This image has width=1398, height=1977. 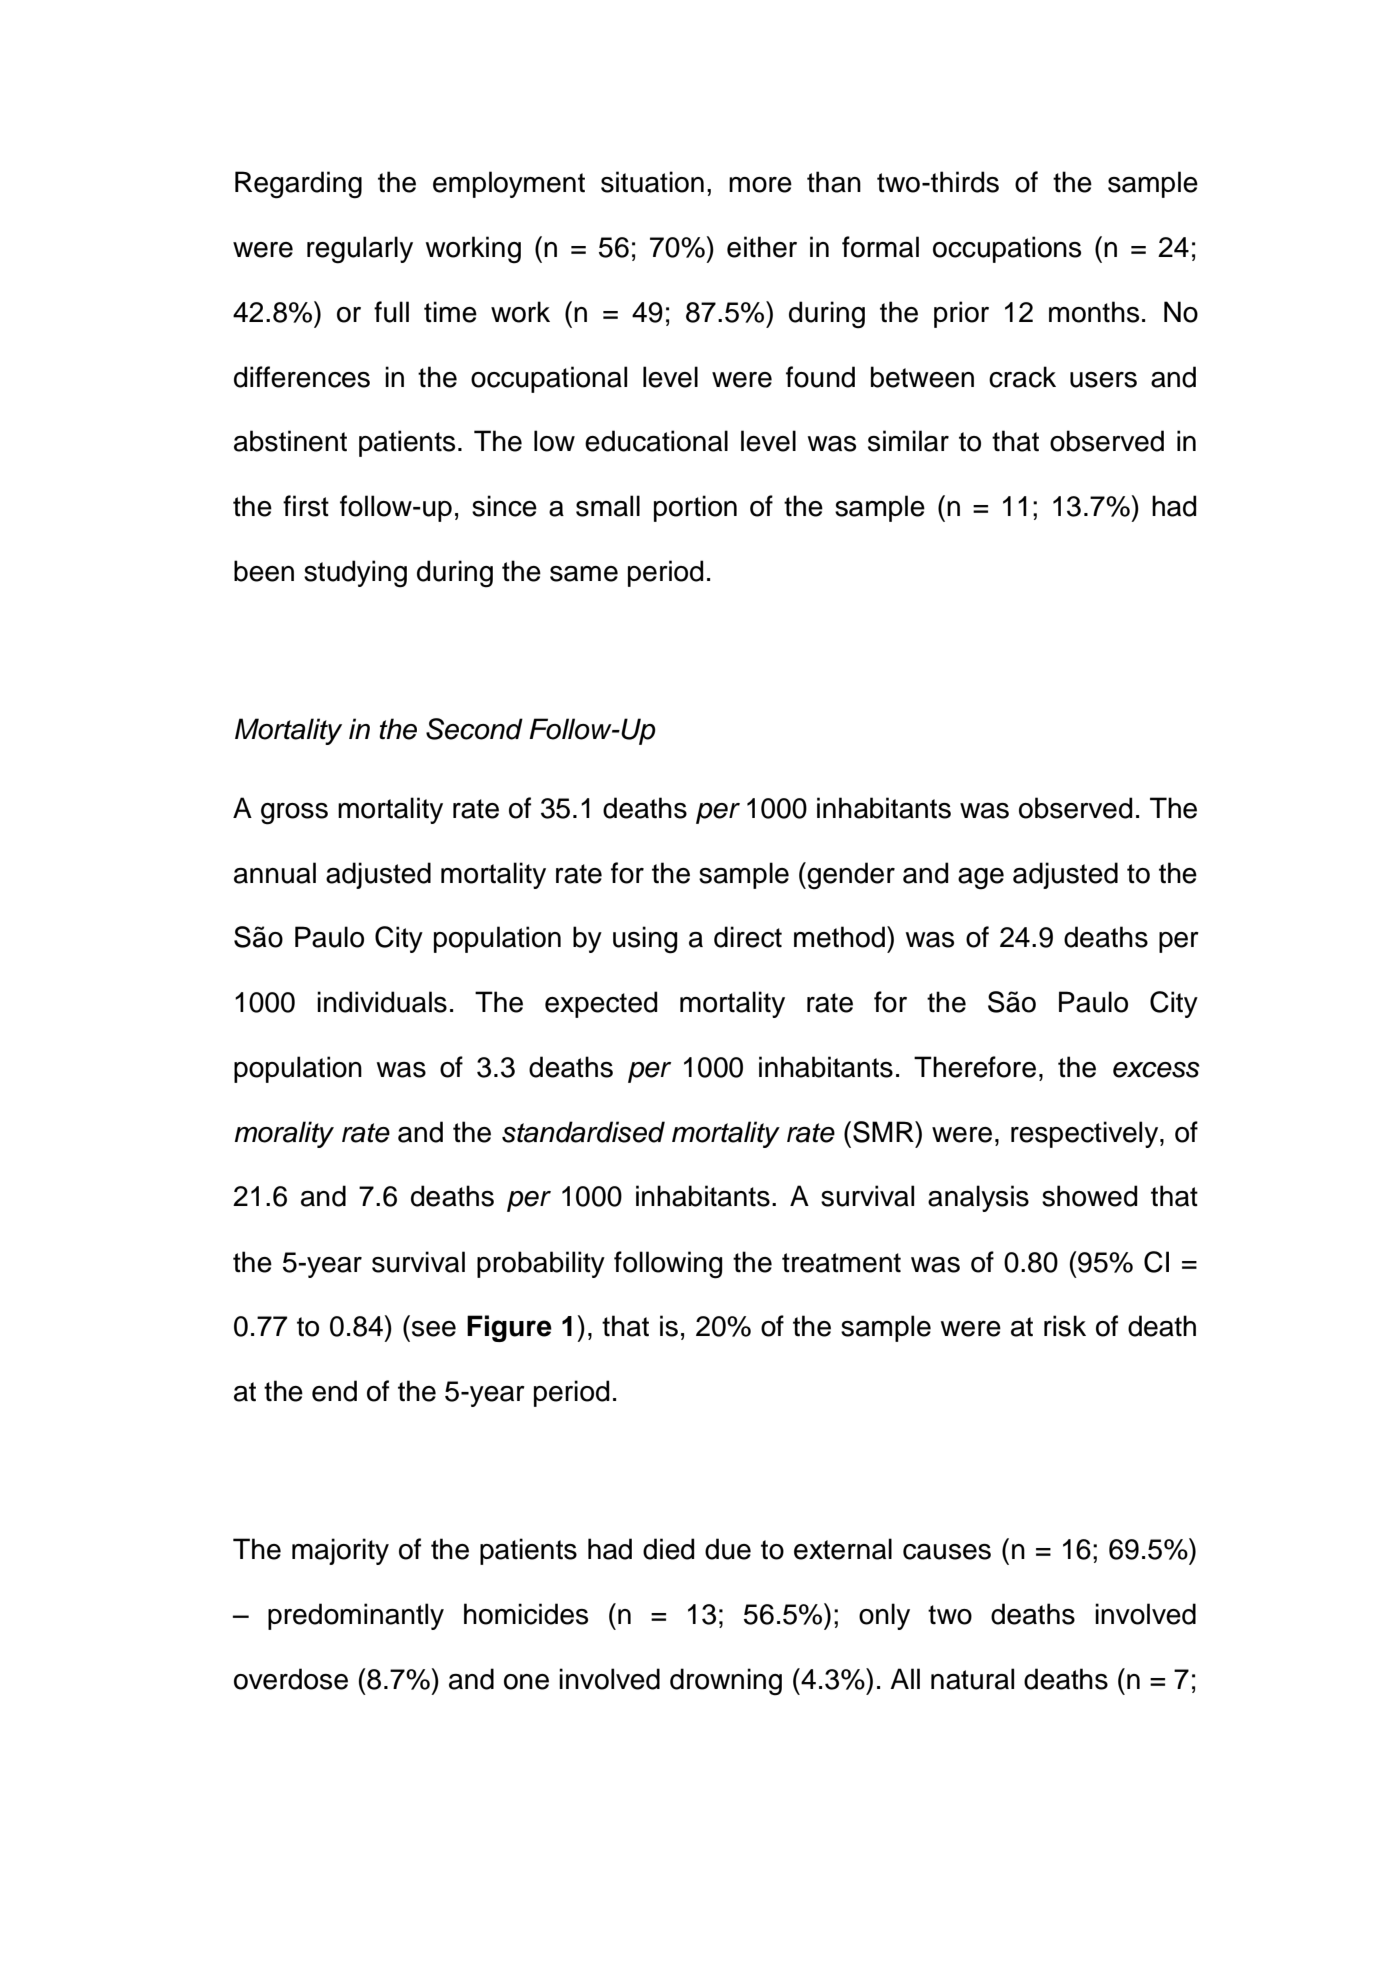 I want to click on see, so click(x=434, y=1329).
